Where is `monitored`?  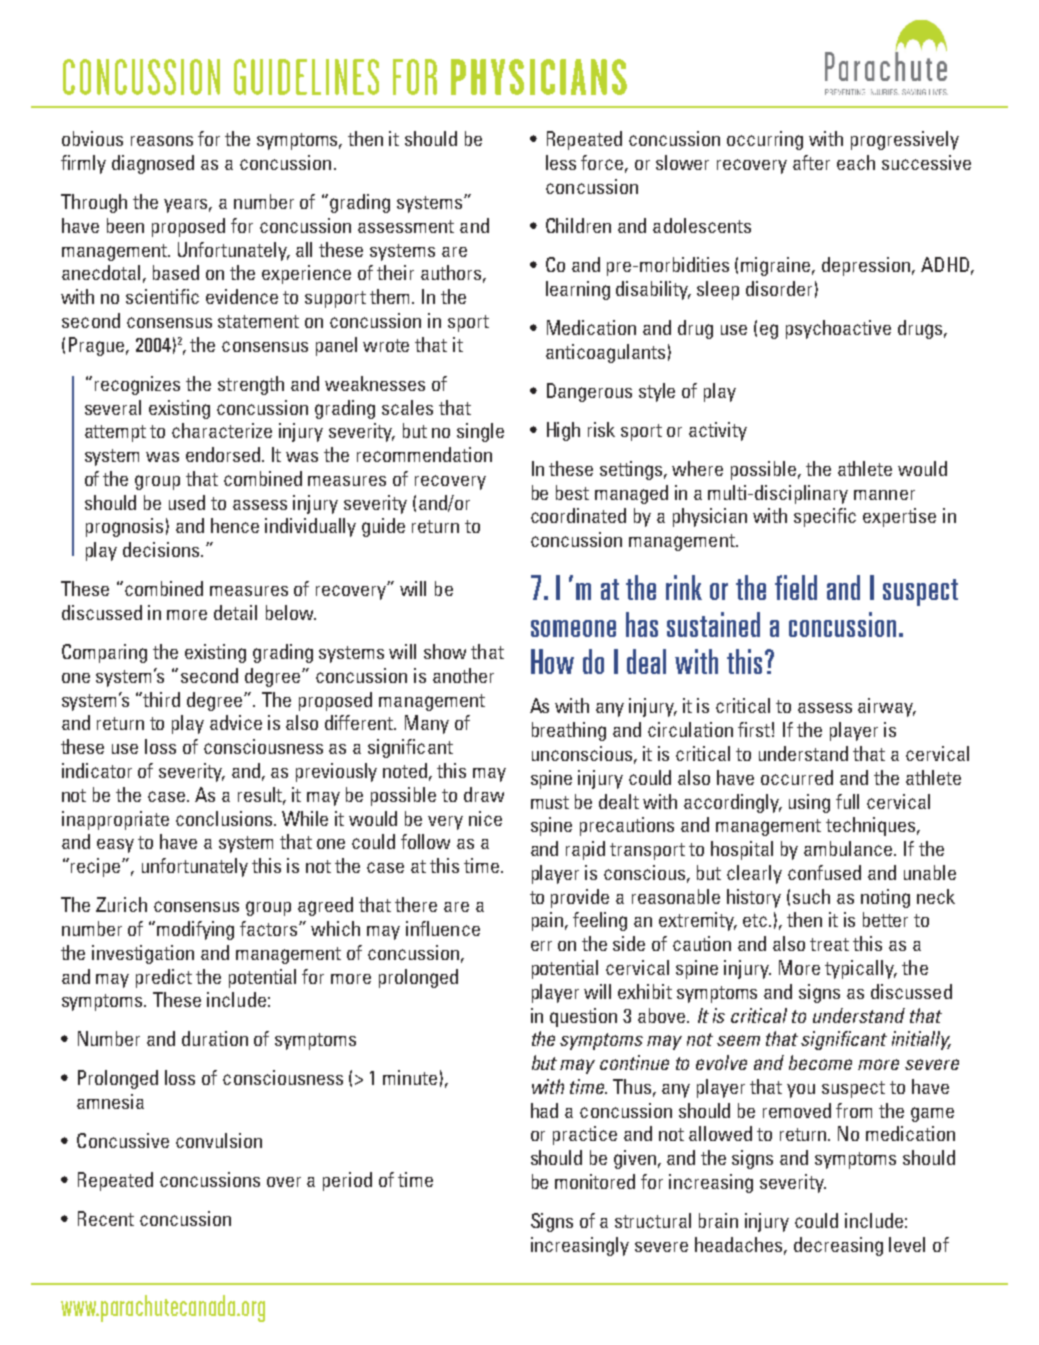 monitored is located at coordinates (595, 1181).
